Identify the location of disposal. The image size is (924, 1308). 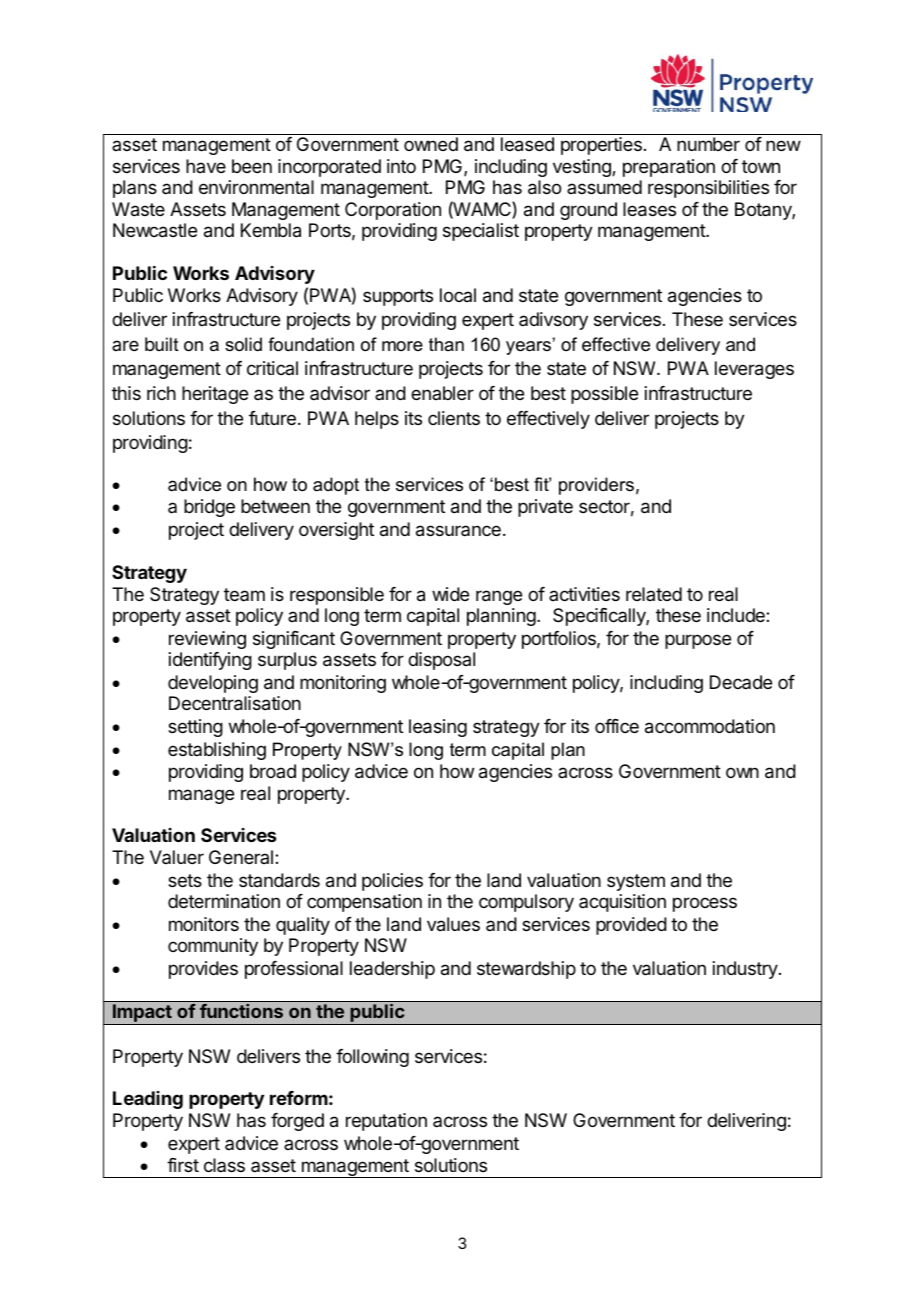
(441, 661).
